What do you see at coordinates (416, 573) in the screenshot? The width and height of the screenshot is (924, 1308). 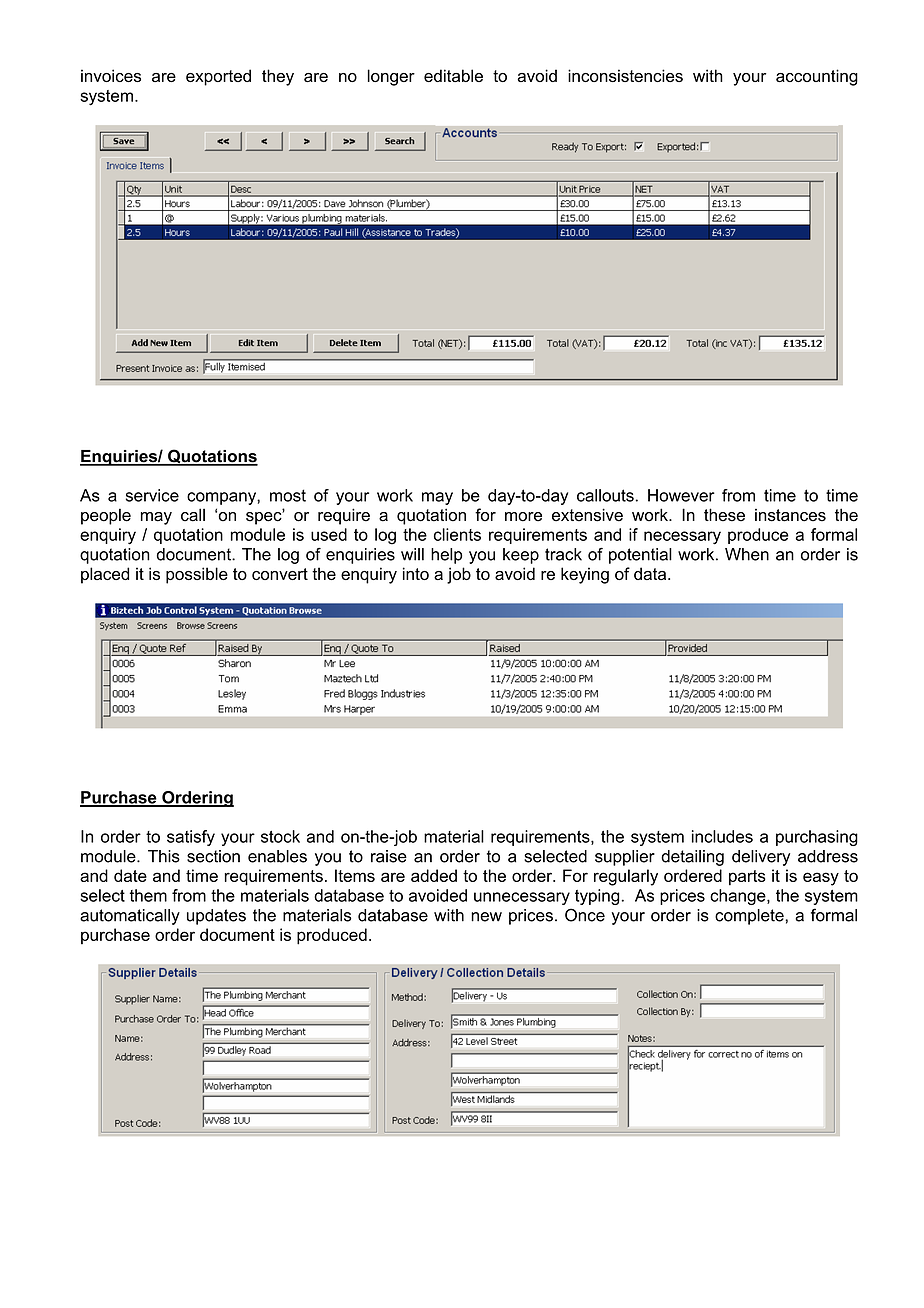 I see `into` at bounding box center [416, 573].
